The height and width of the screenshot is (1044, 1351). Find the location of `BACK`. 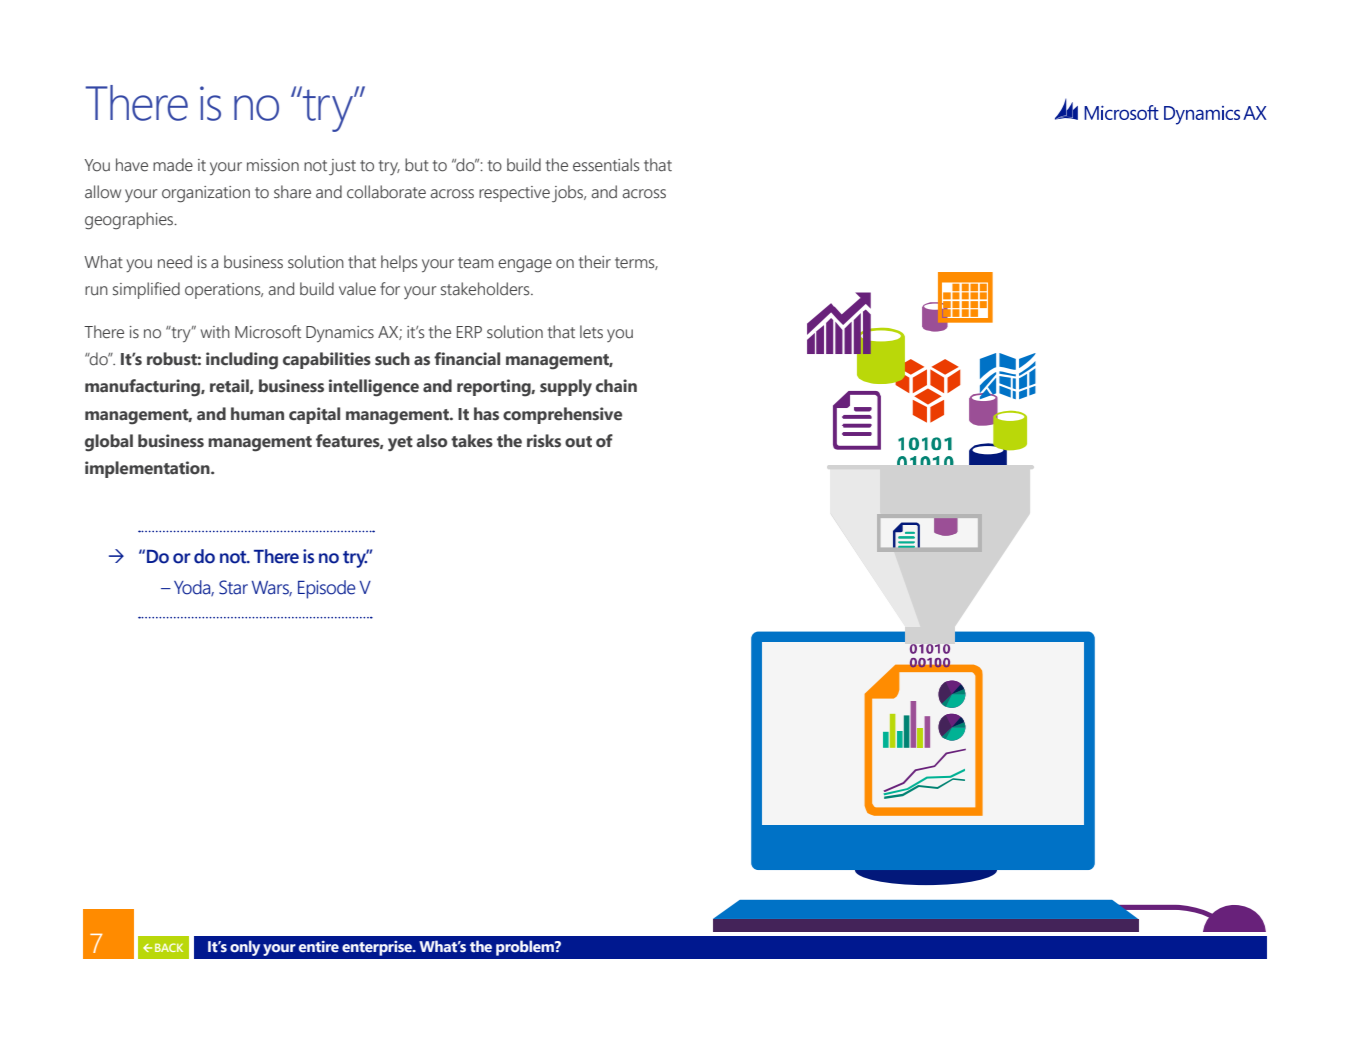

BACK is located at coordinates (169, 947).
